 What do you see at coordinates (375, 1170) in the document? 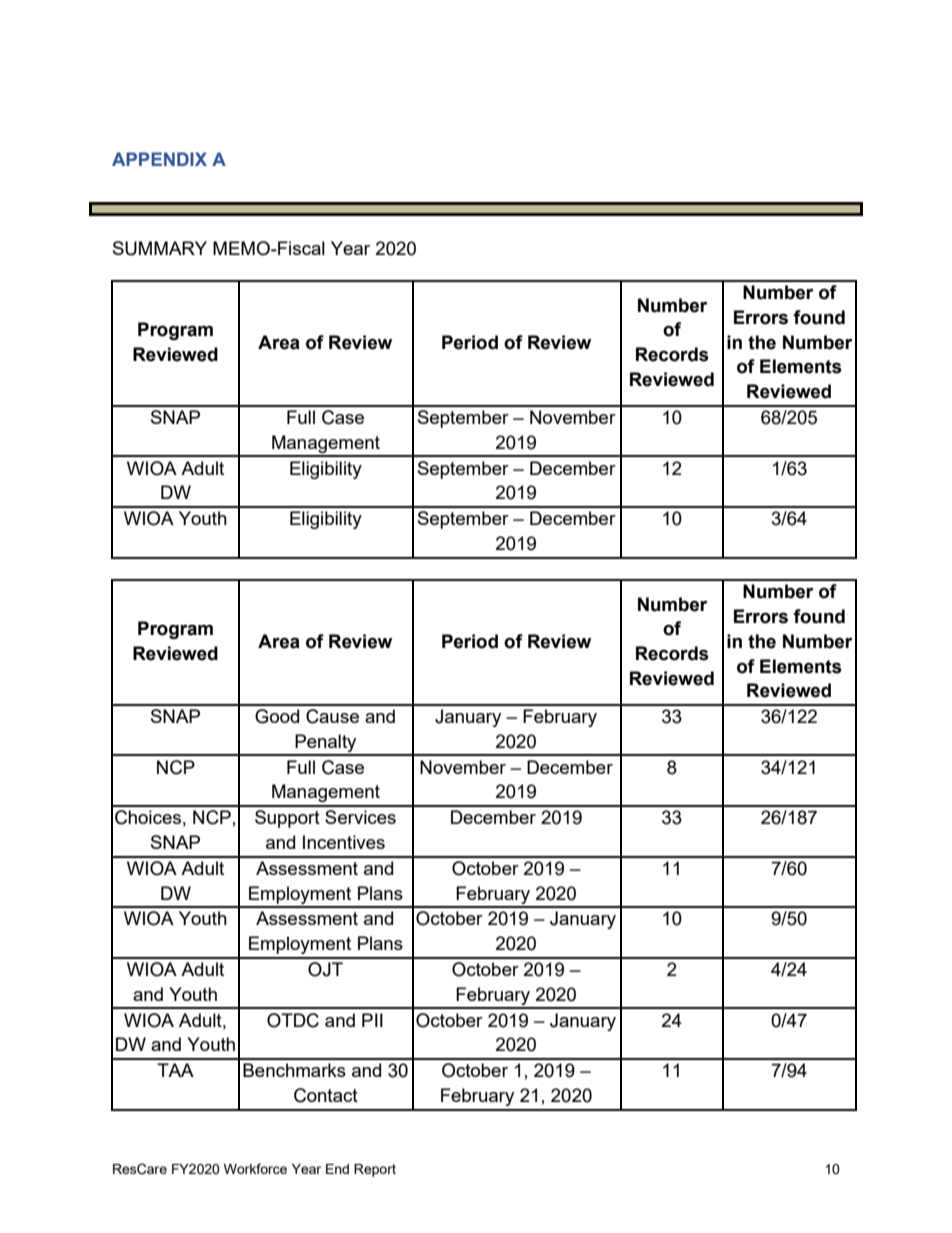
I see `Report` at bounding box center [375, 1170].
